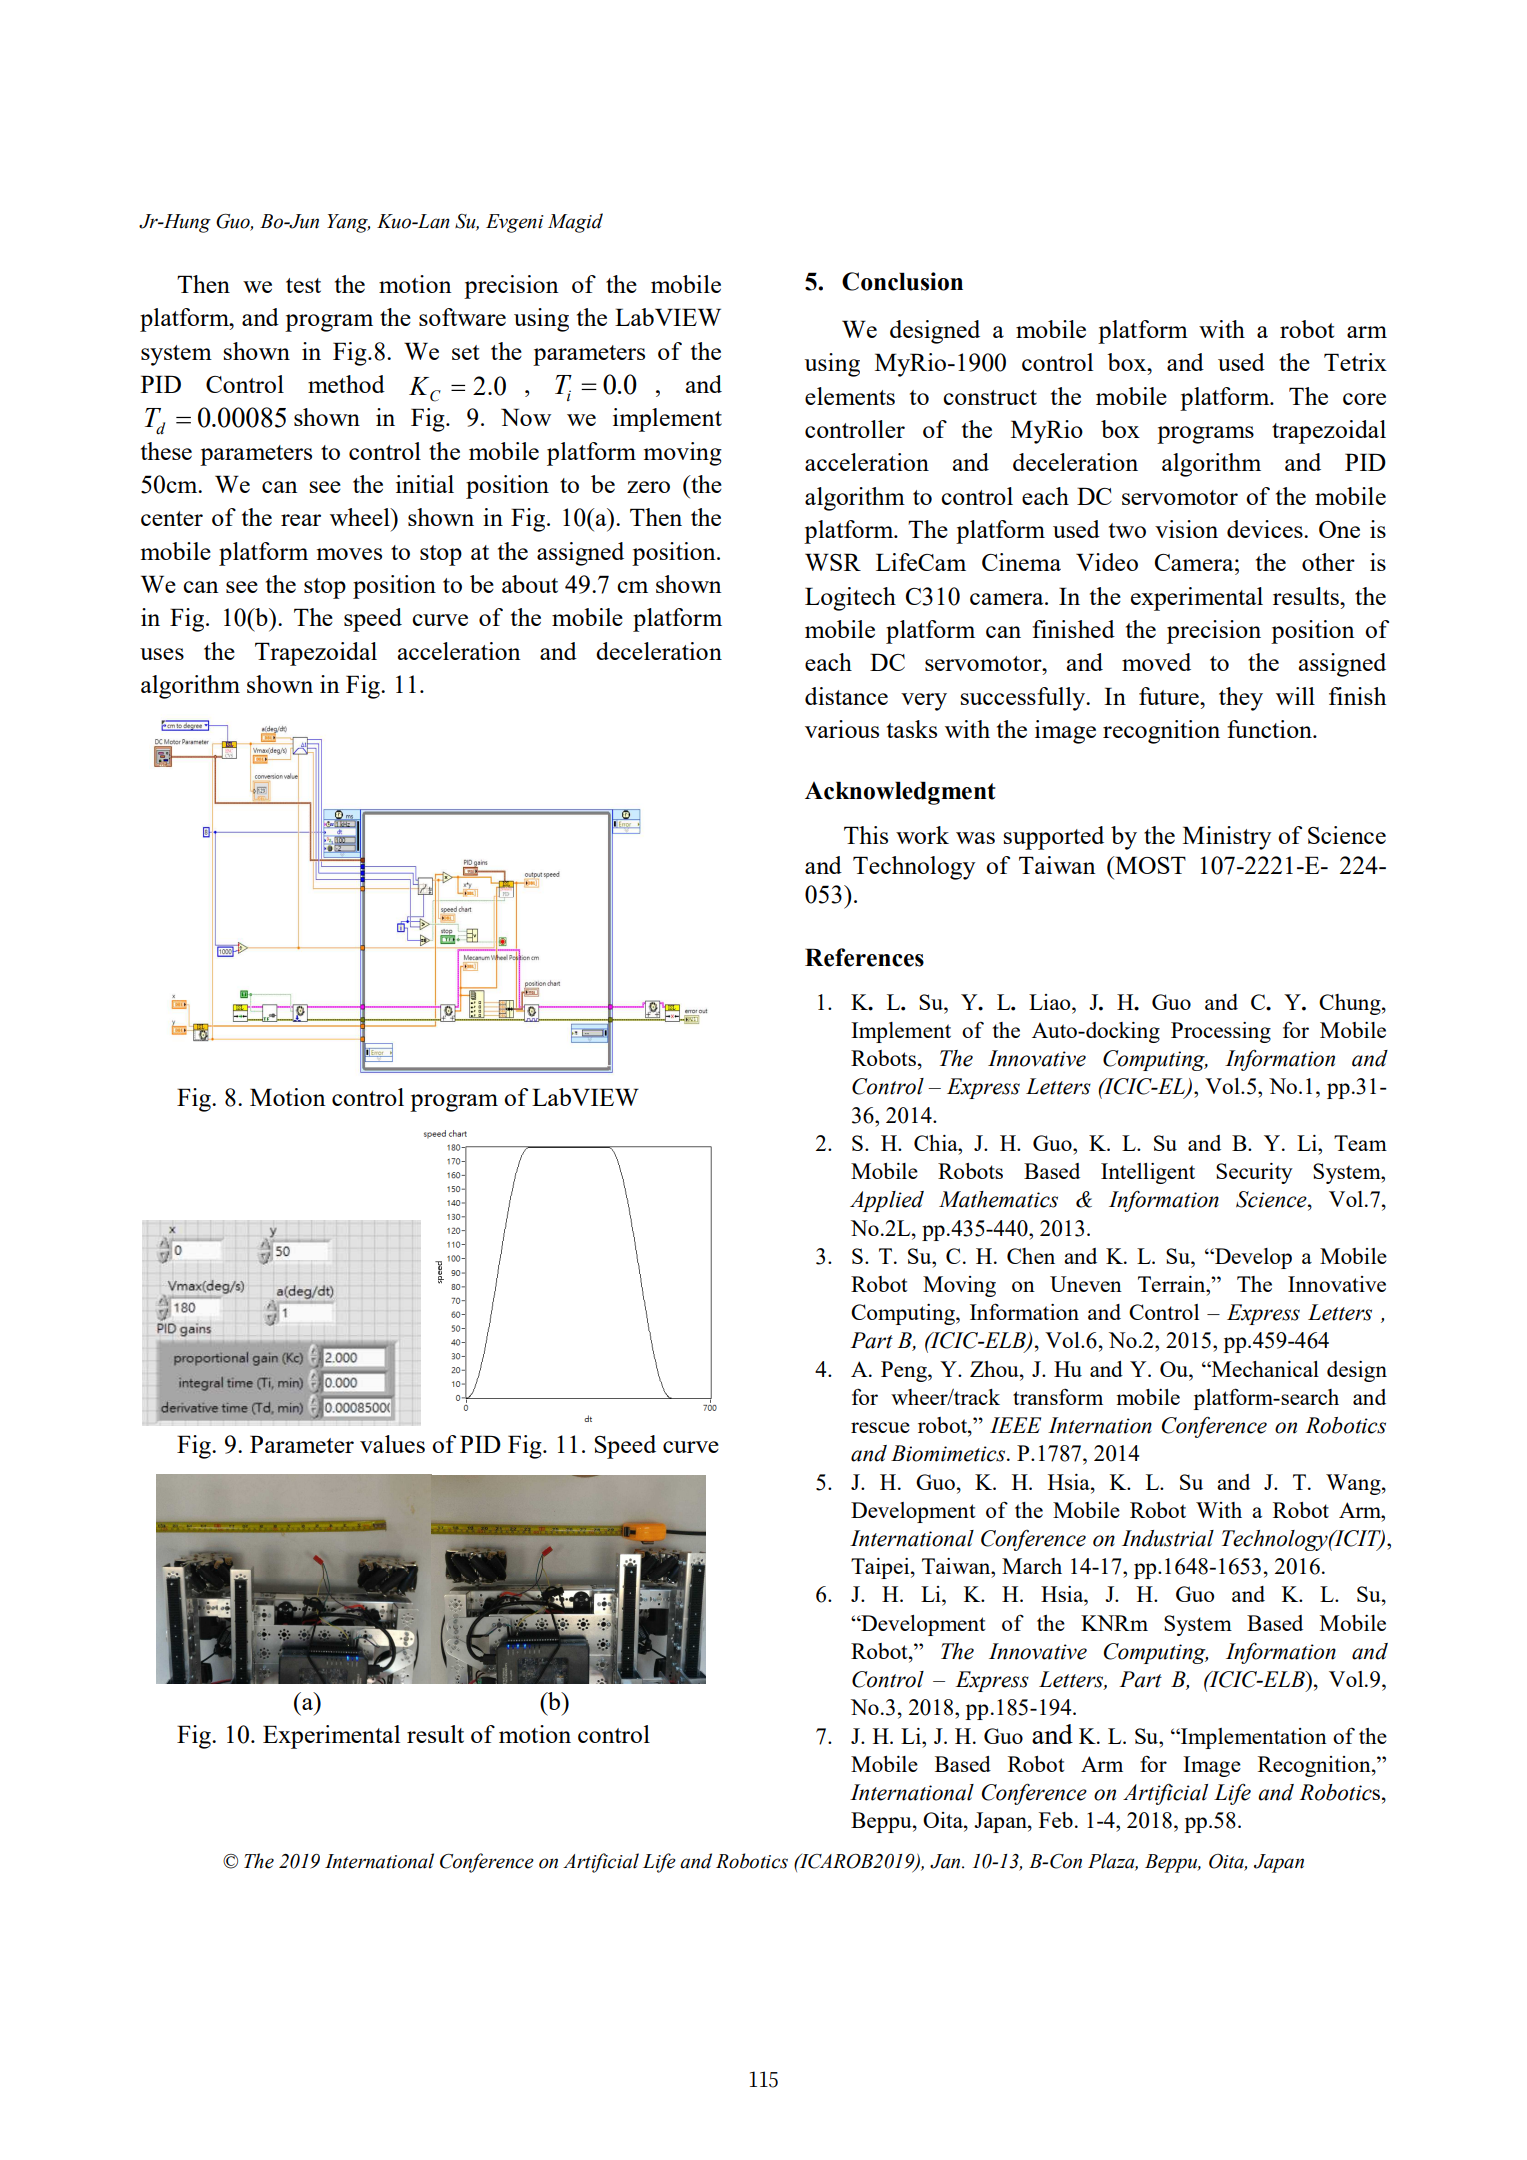 The height and width of the screenshot is (2160, 1527). What do you see at coordinates (946, 1861) in the screenshot?
I see `Jan` at bounding box center [946, 1861].
